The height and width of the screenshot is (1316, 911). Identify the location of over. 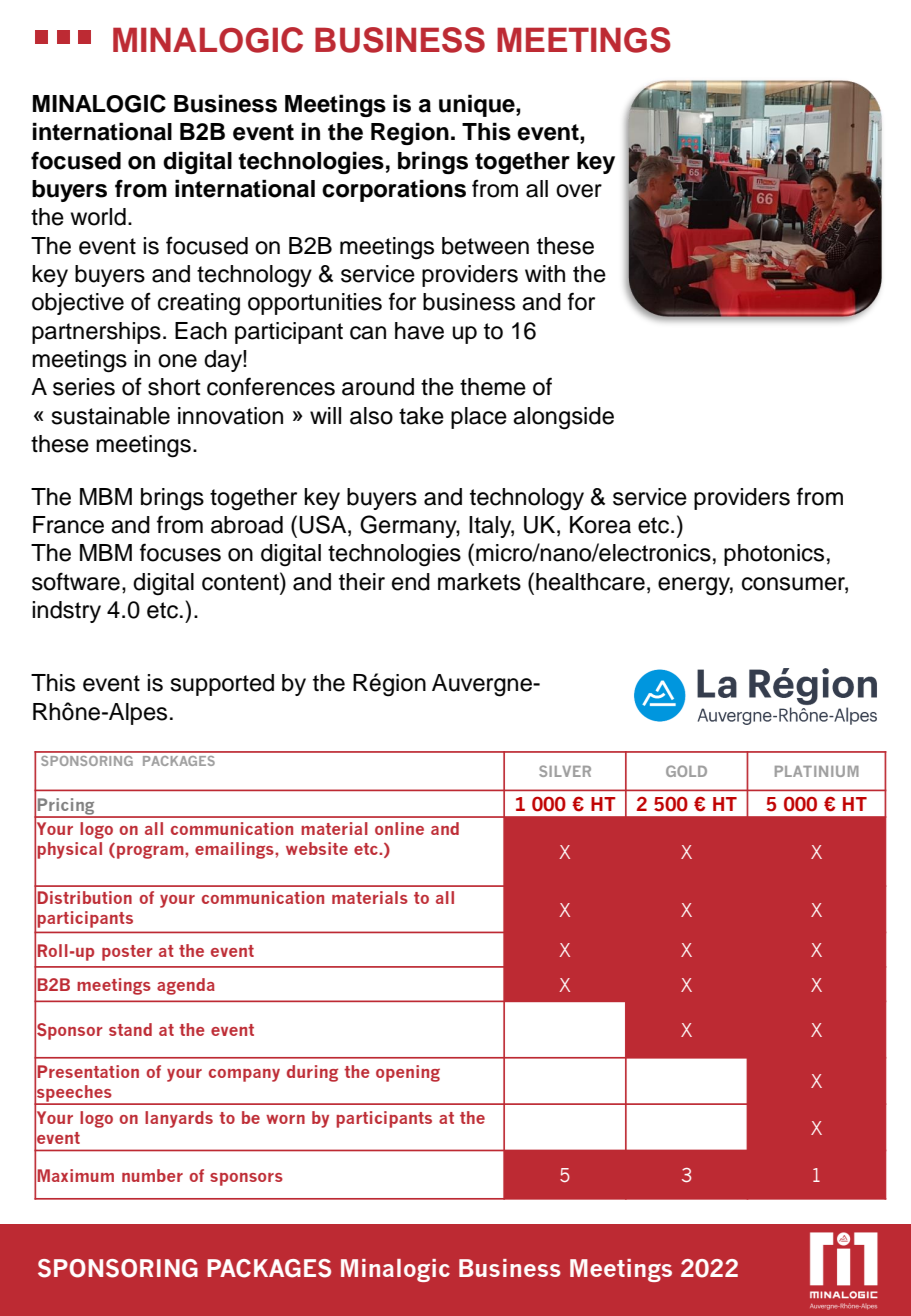
(579, 191).
